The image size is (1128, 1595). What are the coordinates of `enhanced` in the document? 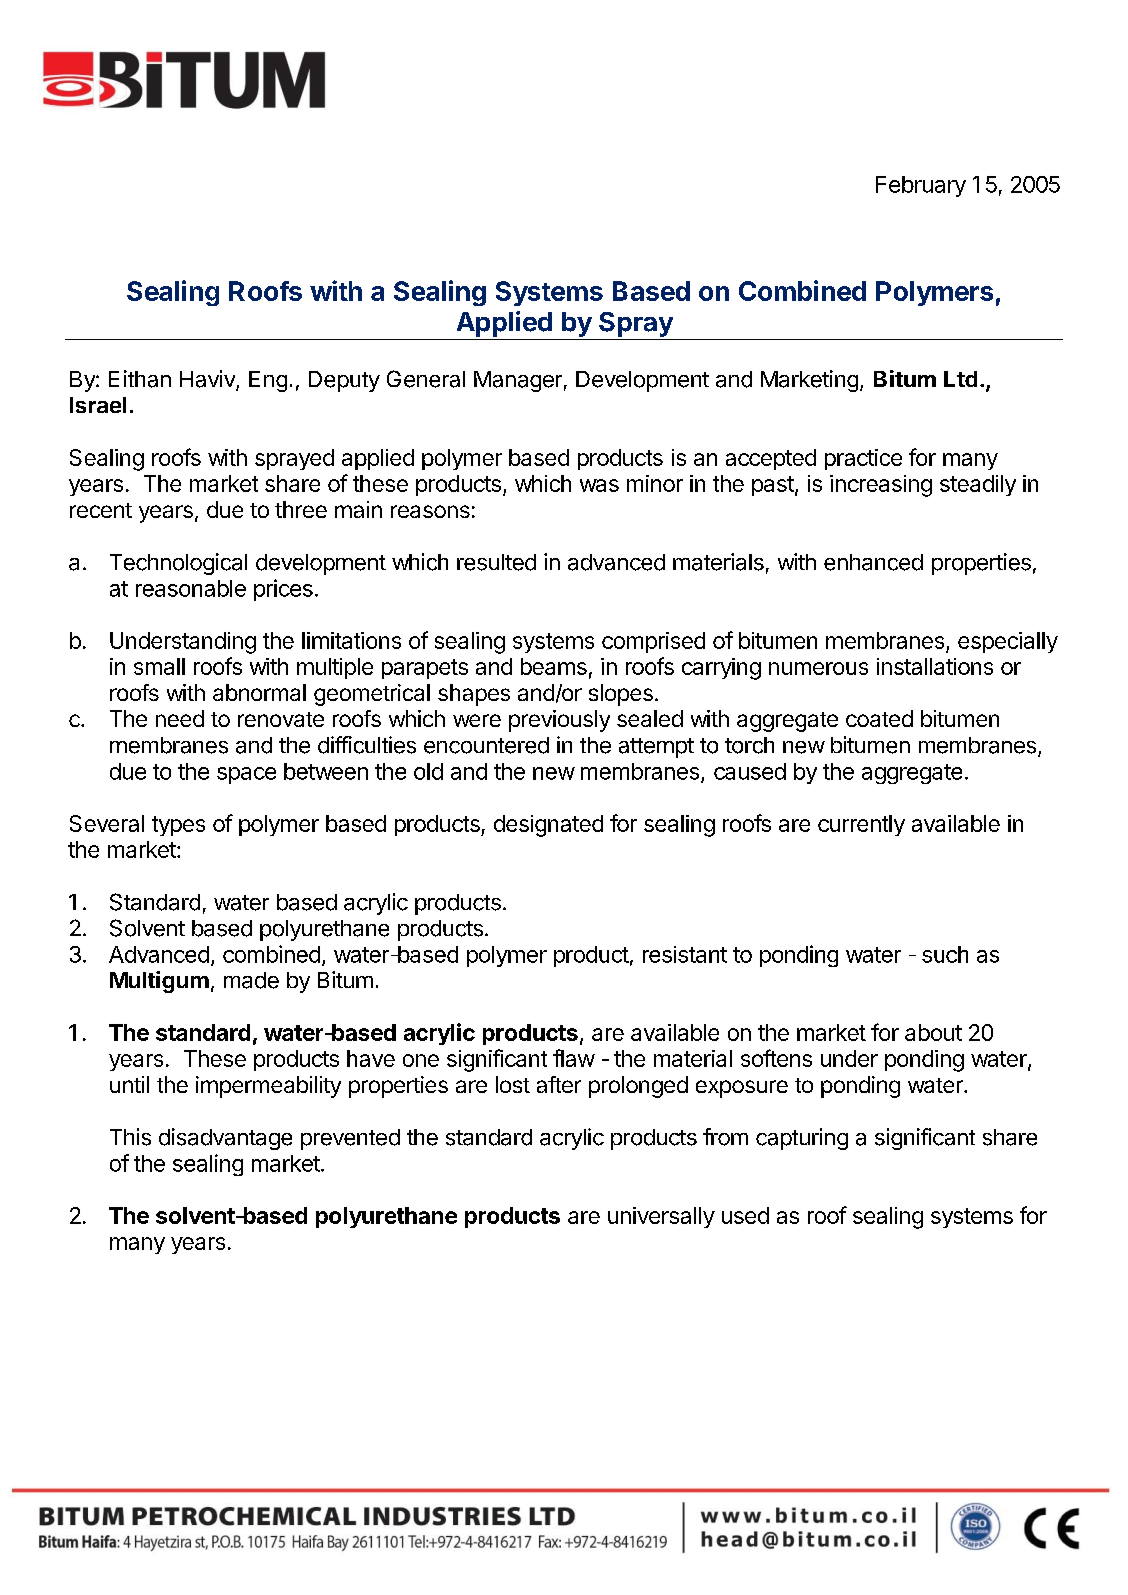 It's located at (873, 562).
